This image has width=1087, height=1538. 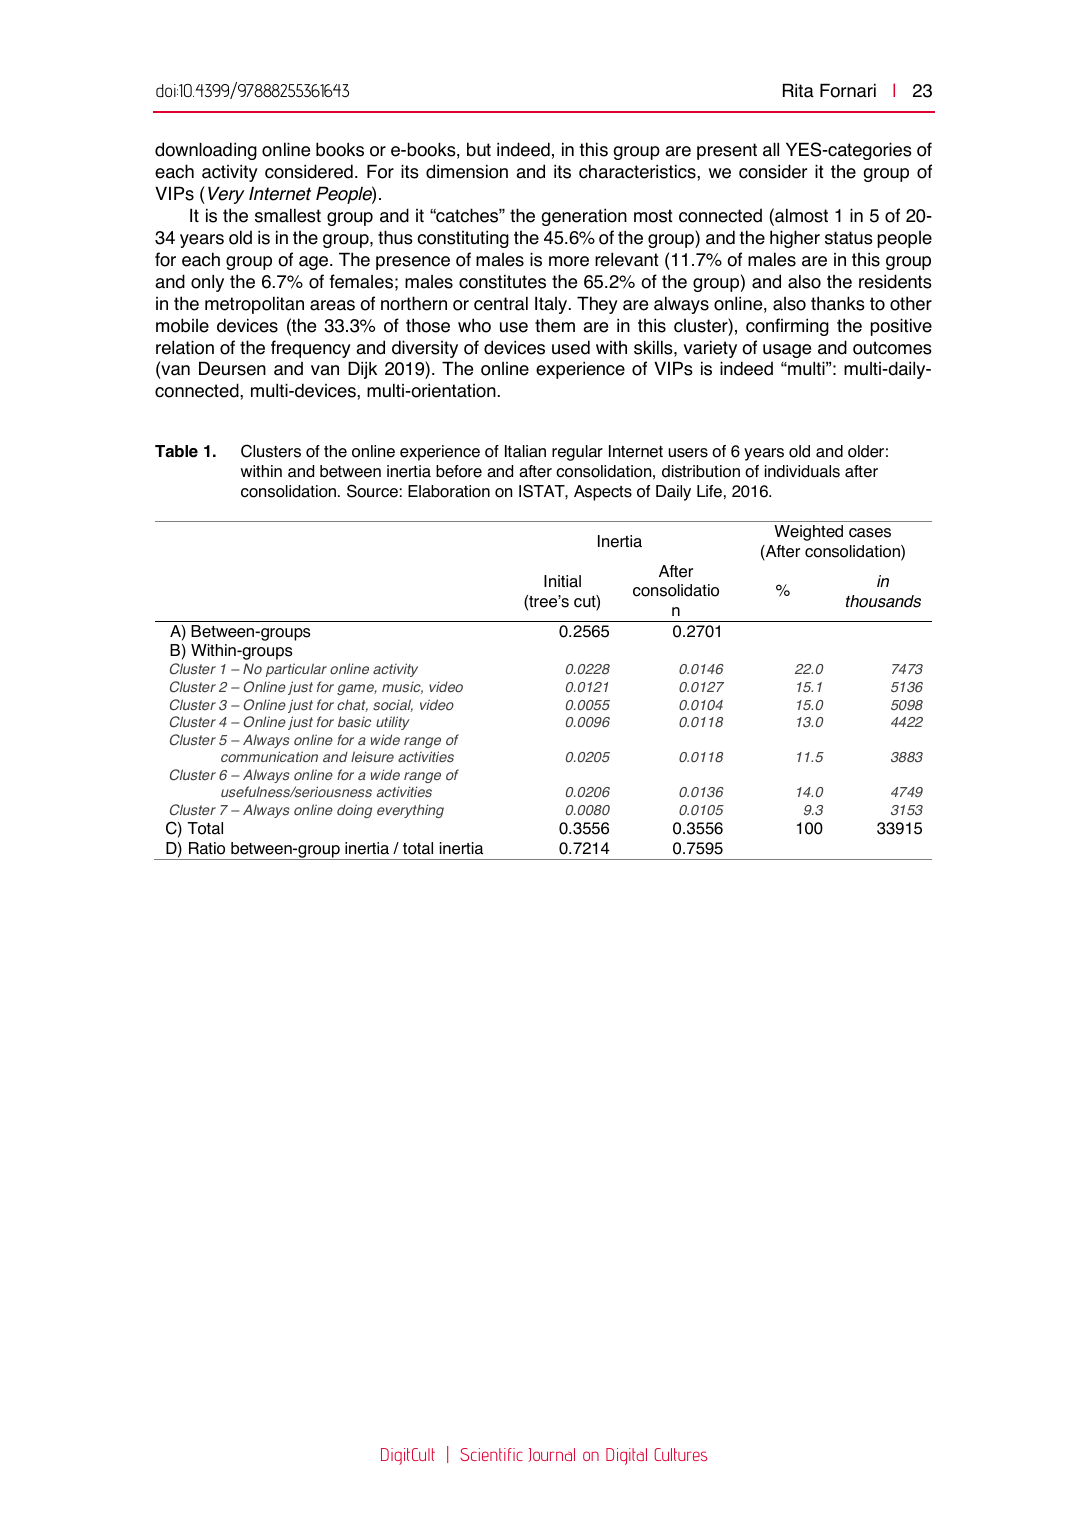 What do you see at coordinates (870, 533) in the image?
I see `cases` at bounding box center [870, 533].
